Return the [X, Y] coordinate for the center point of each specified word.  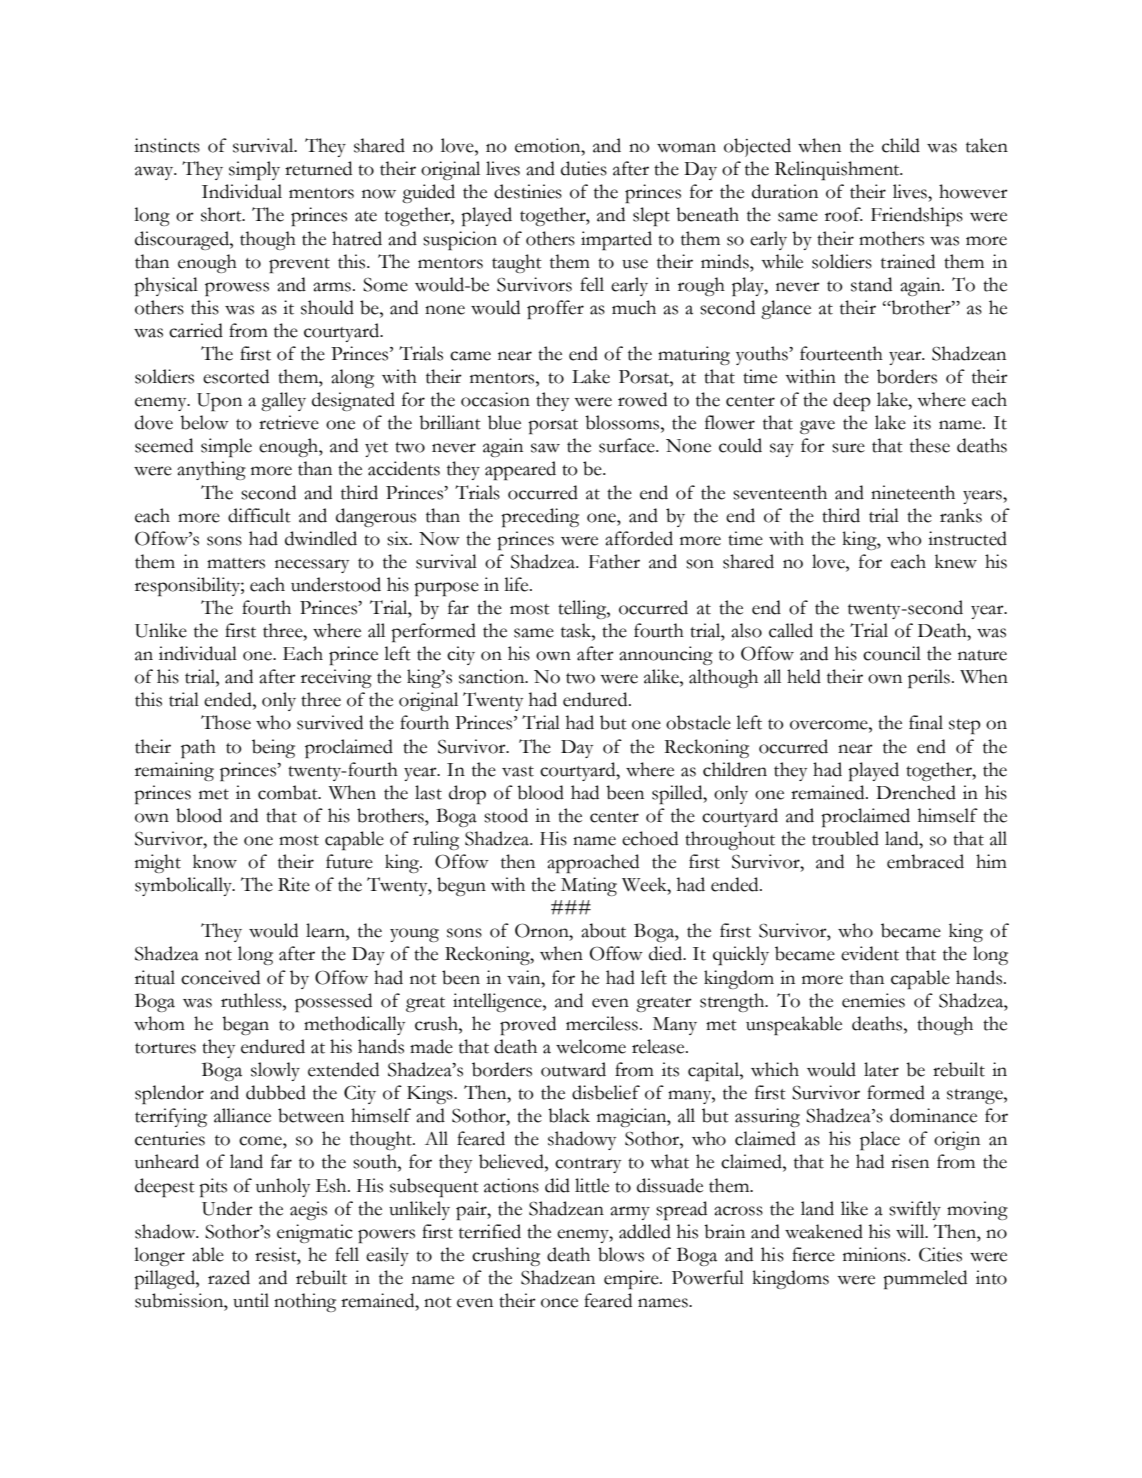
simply [254, 170]
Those [226, 722]
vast [518, 771]
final [926, 722]
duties [584, 168]
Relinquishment [838, 170]
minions [874, 1254]
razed [229, 1277]
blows [621, 1254]
